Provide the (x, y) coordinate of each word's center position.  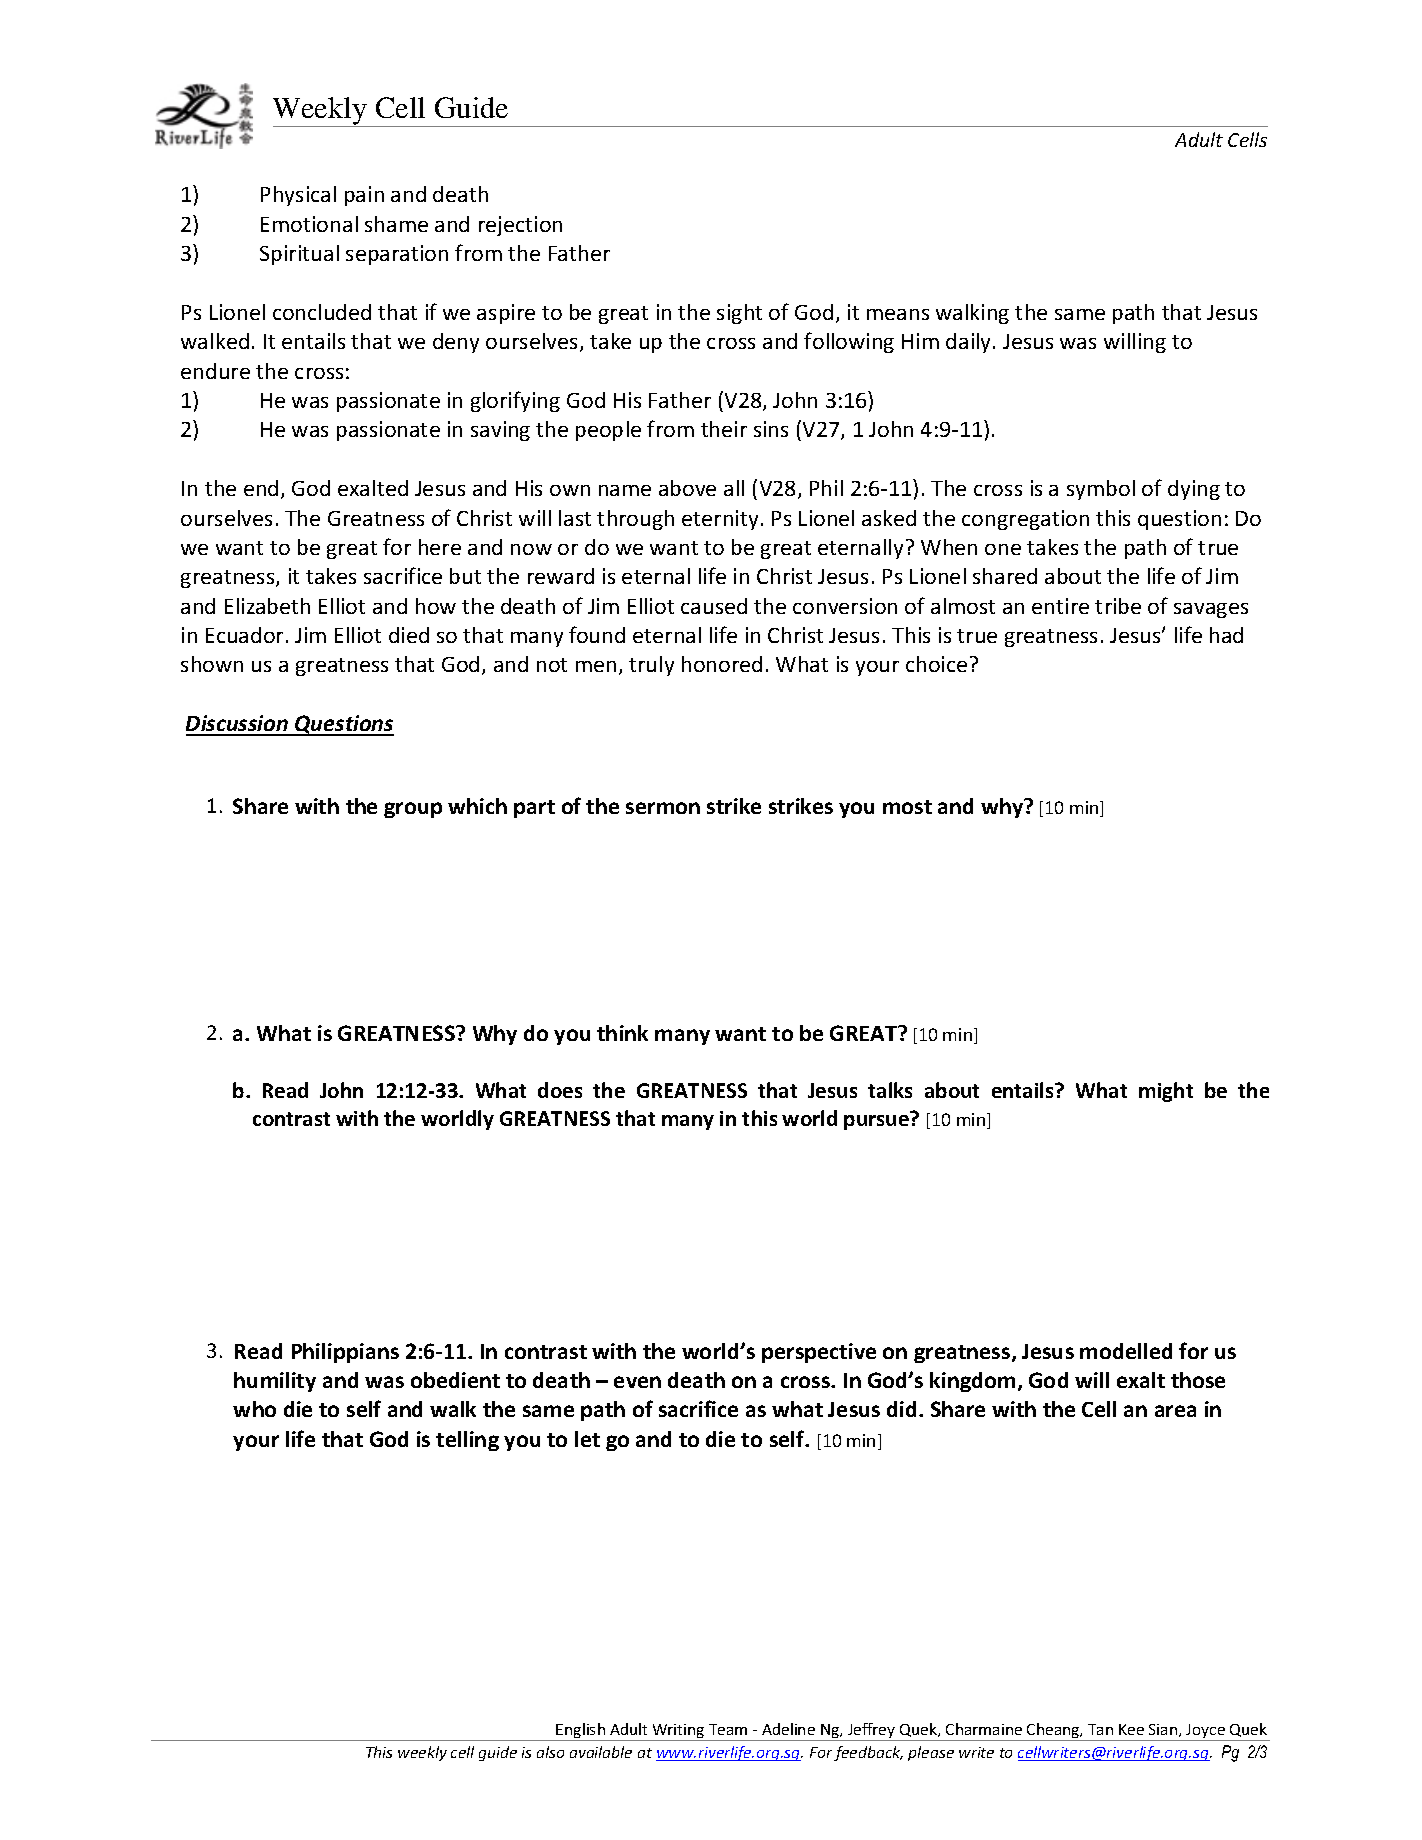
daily (970, 343)
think (622, 1033)
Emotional (309, 224)
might (1166, 1092)
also (550, 1752)
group (413, 810)
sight (739, 314)
